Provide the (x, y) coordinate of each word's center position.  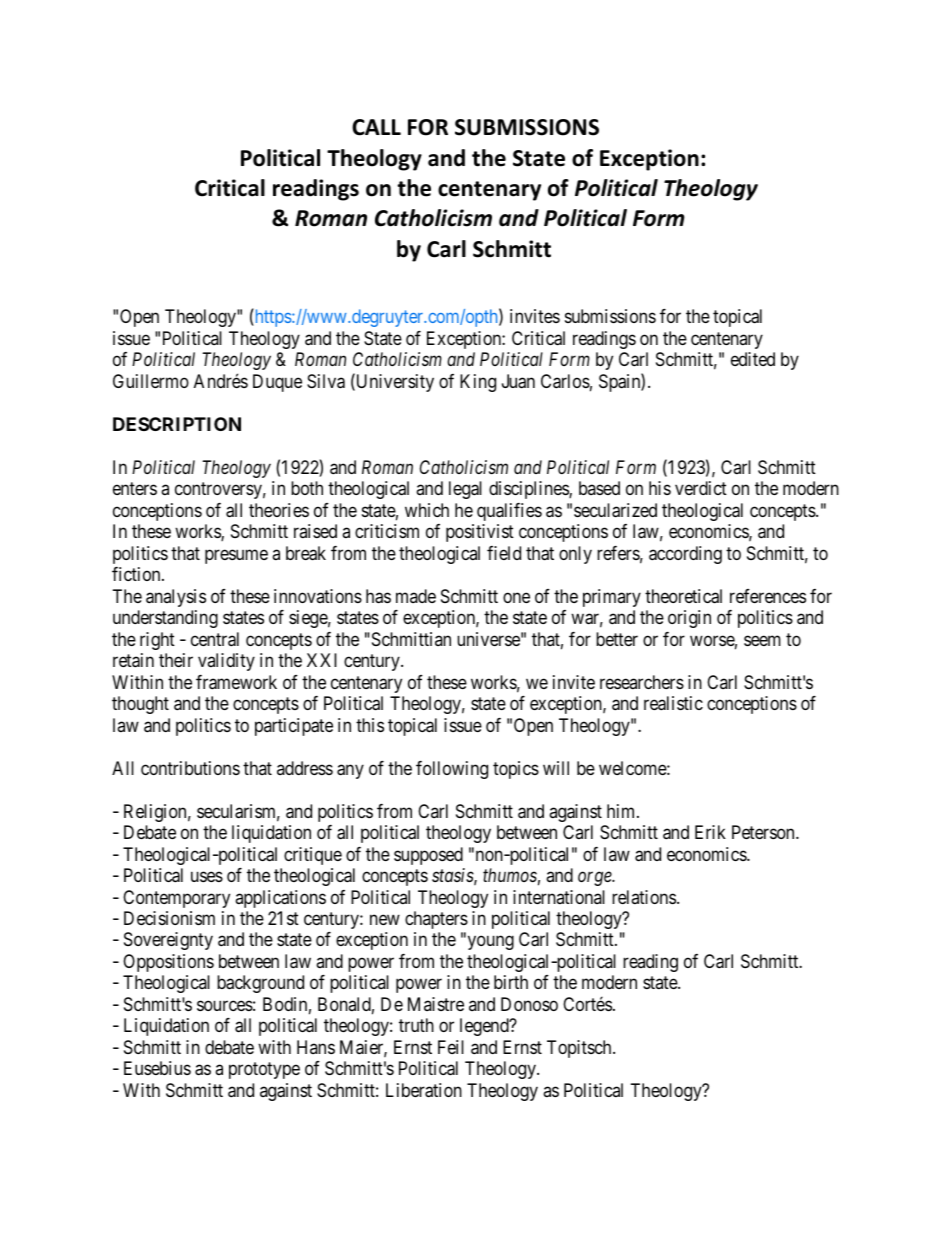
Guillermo (151, 381)
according (685, 555)
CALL (376, 127)
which (427, 510)
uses (207, 877)
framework (236, 682)
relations (644, 897)
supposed (428, 856)
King (478, 383)
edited (753, 359)
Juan (518, 381)
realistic (673, 703)
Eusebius (157, 1068)
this (370, 725)
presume (236, 556)
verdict (701, 488)
